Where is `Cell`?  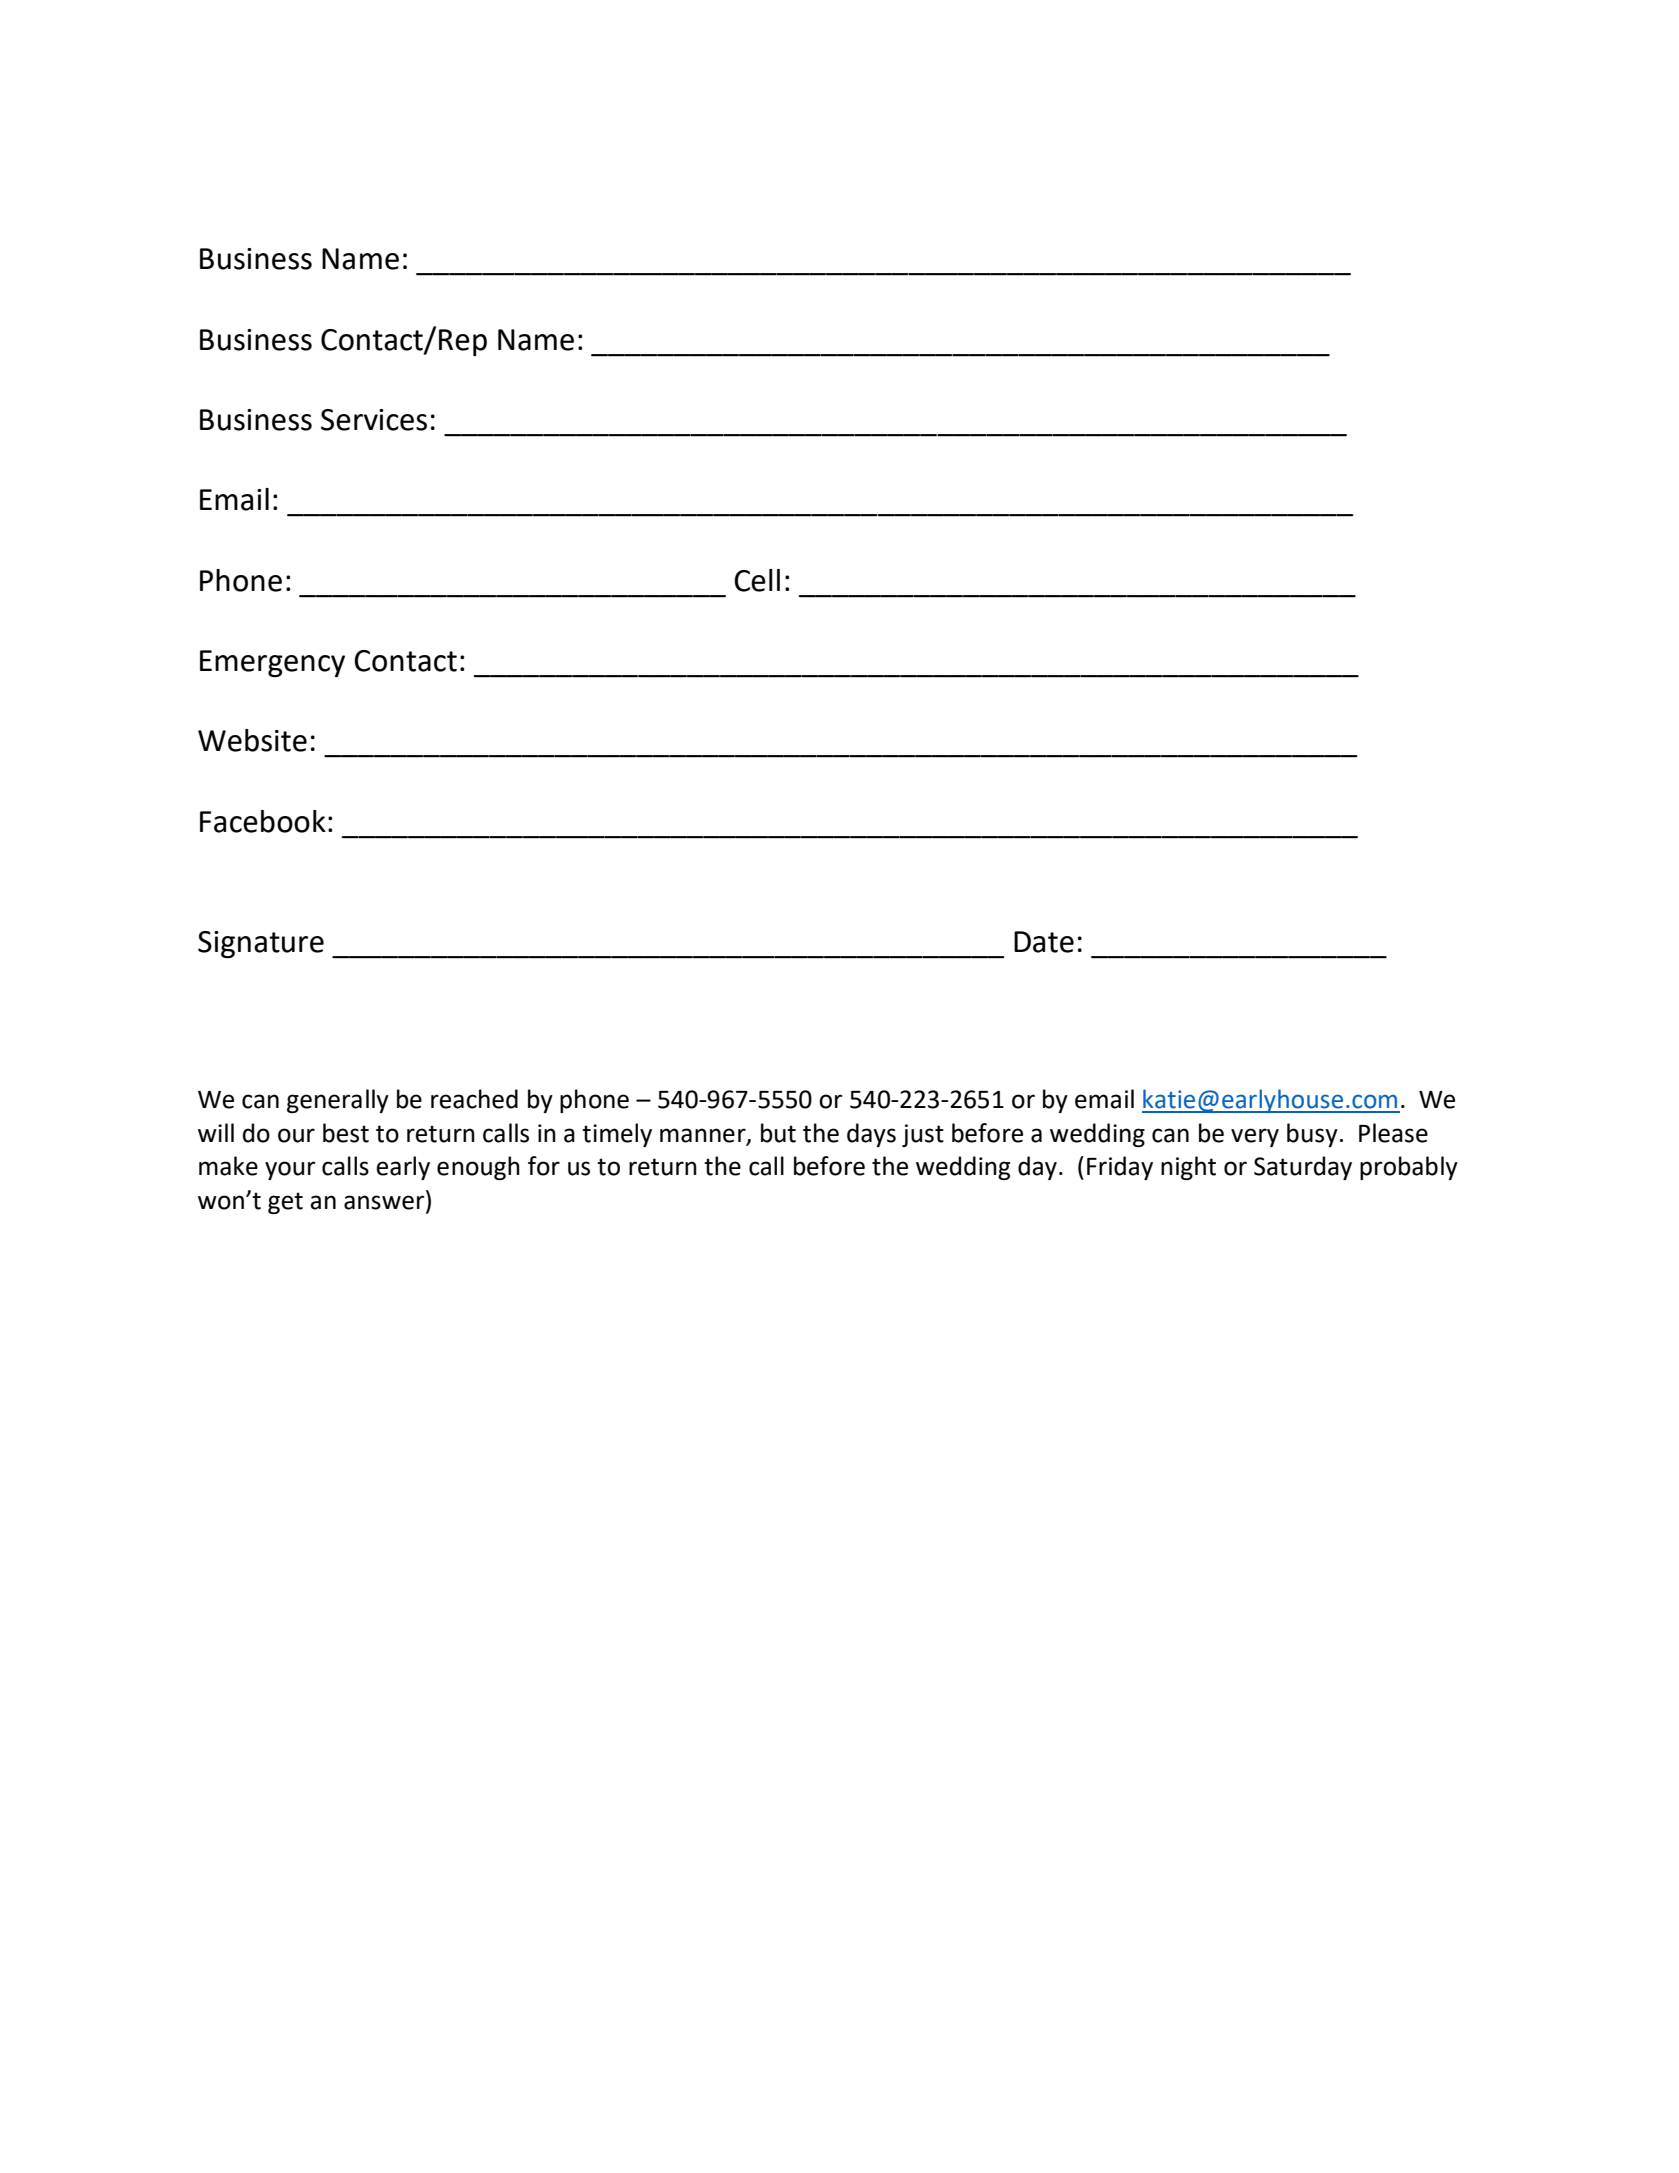 Cell is located at coordinates (757, 580).
